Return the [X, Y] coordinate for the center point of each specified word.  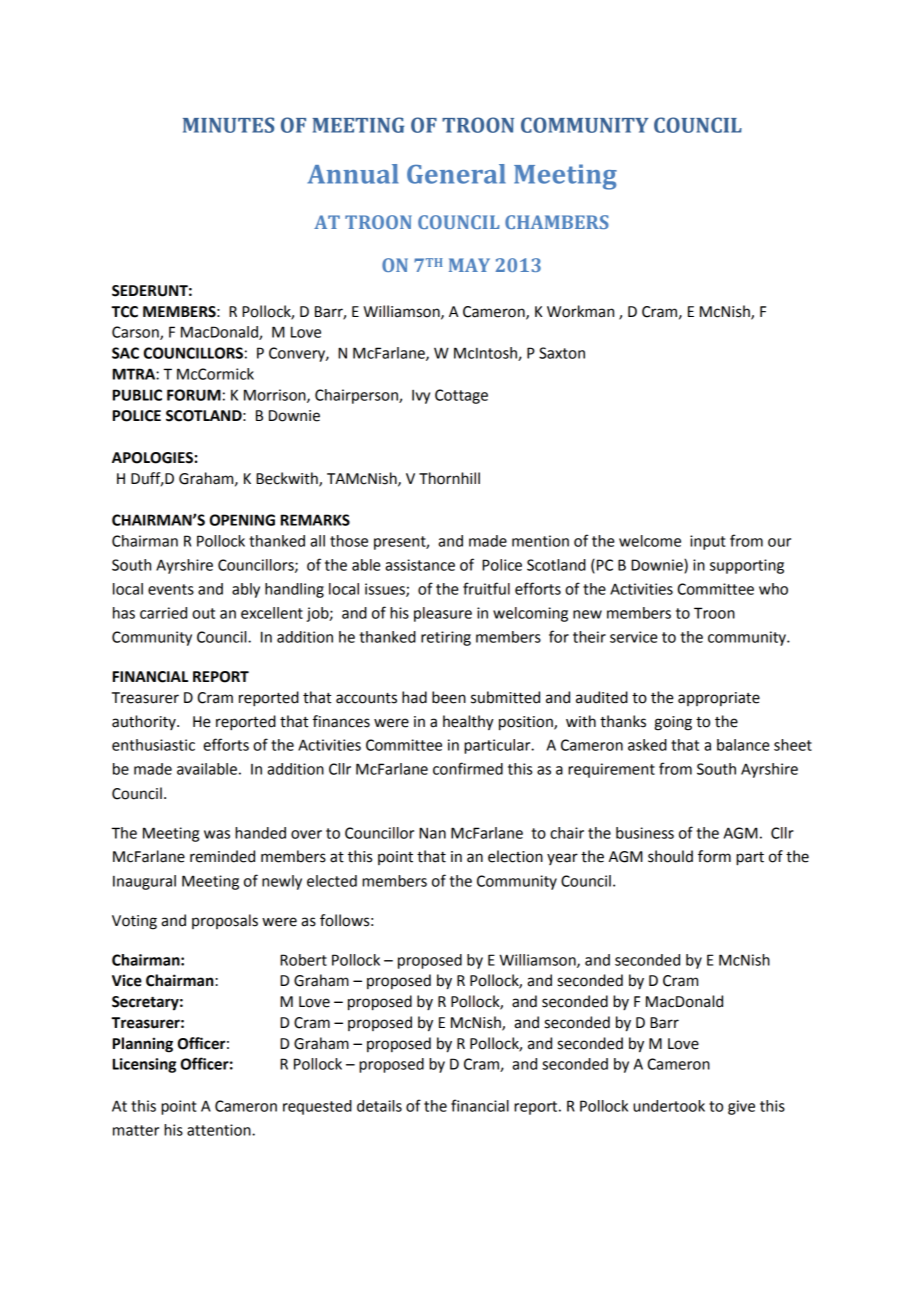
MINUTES [228, 125]
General [456, 174]
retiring [446, 638]
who [773, 589]
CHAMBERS [557, 222]
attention [220, 1130]
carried [163, 613]
